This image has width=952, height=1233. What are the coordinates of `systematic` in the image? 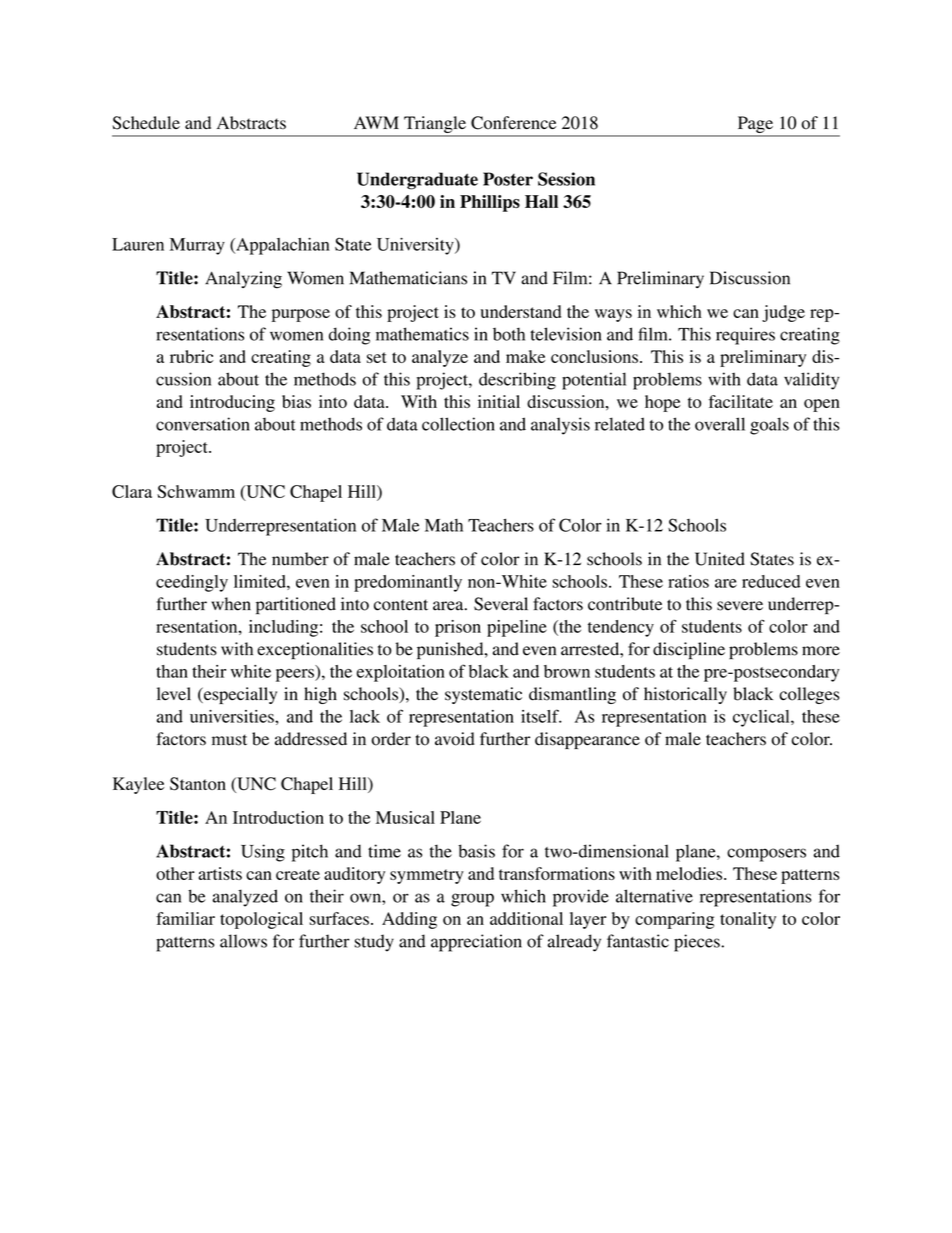 It's located at (483, 695).
